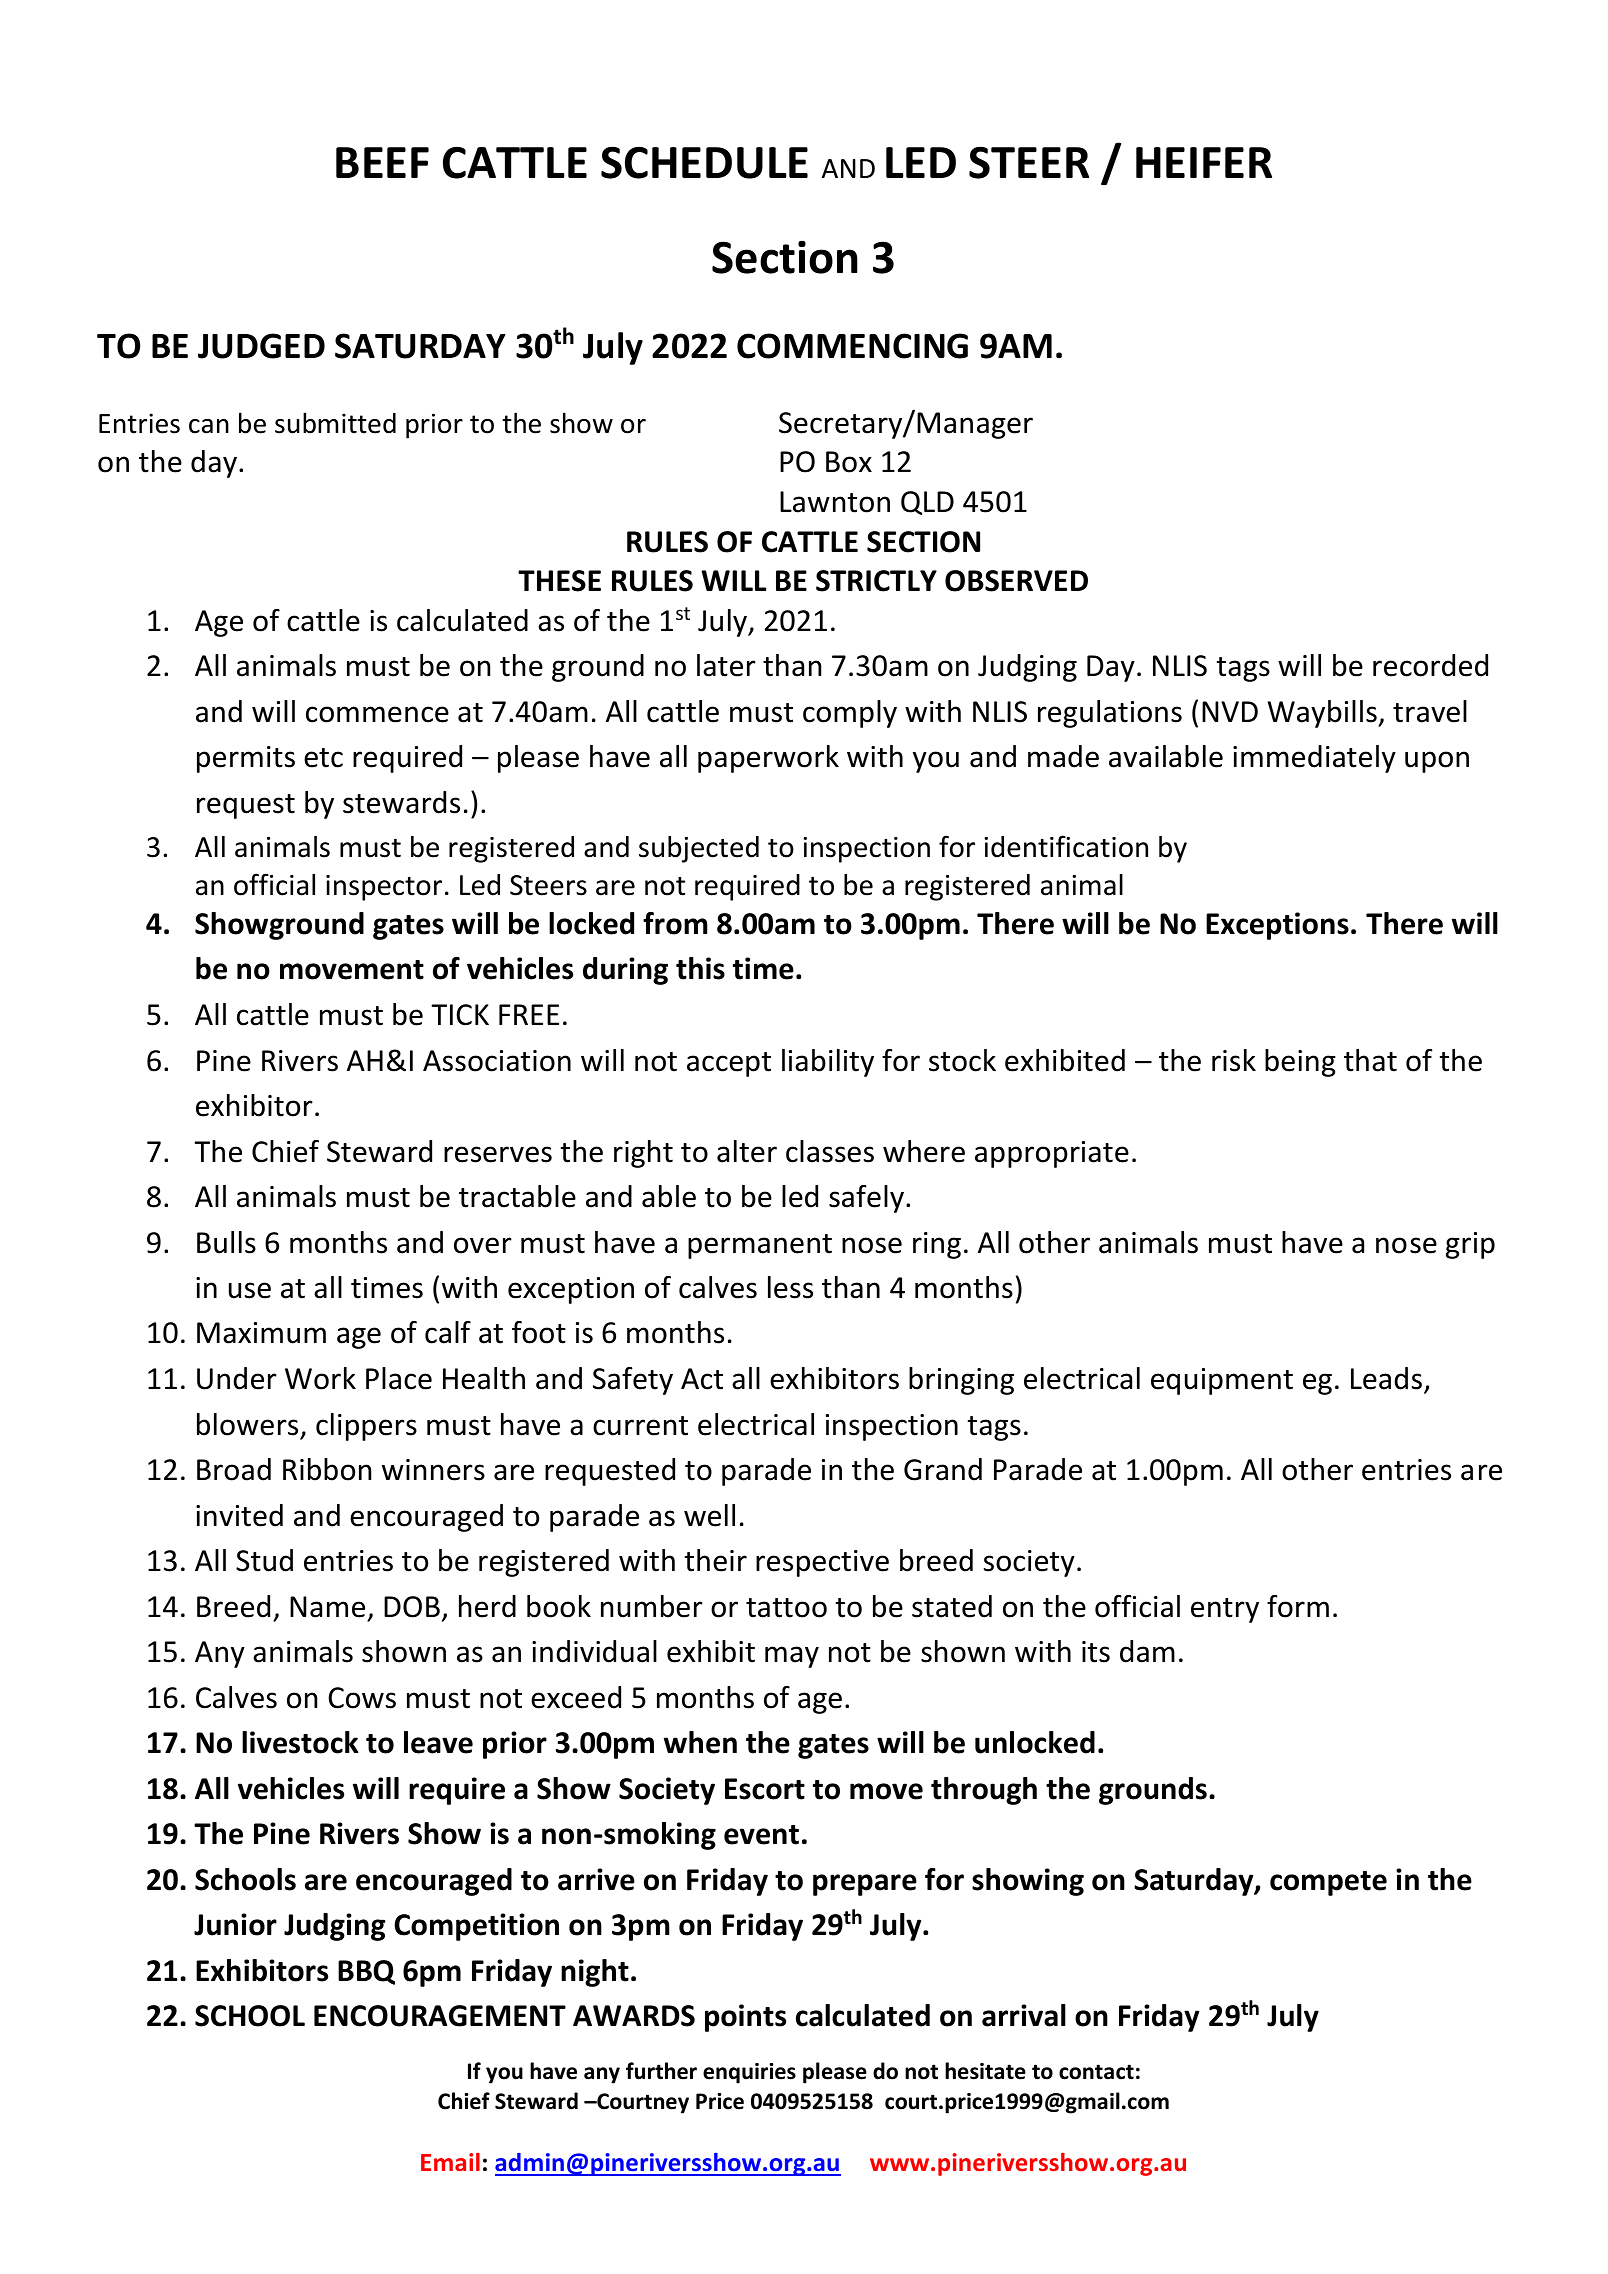 This screenshot has width=1608, height=2274. I want to click on contact, so click(1096, 2072).
